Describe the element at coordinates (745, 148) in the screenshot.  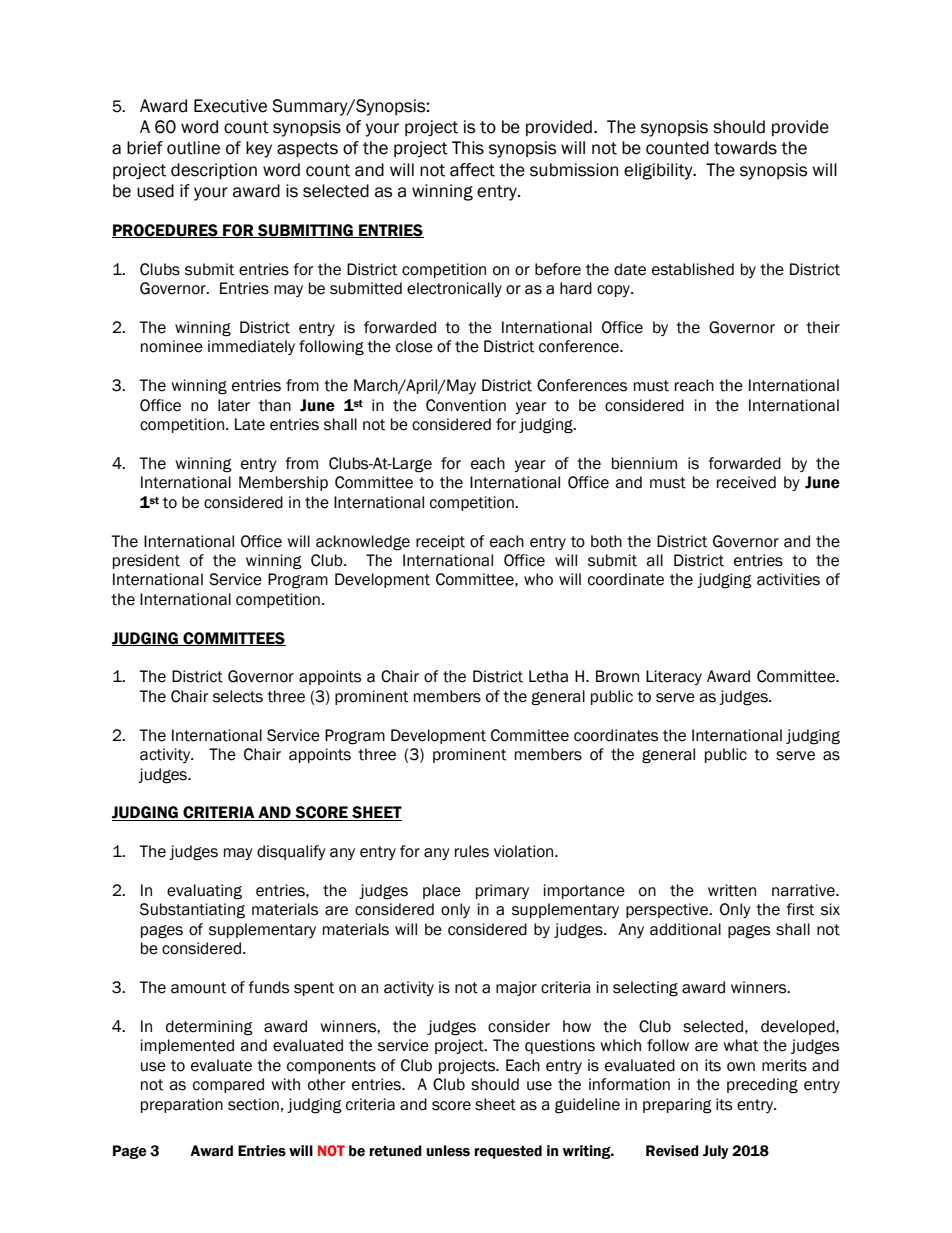
I see `towards` at that location.
